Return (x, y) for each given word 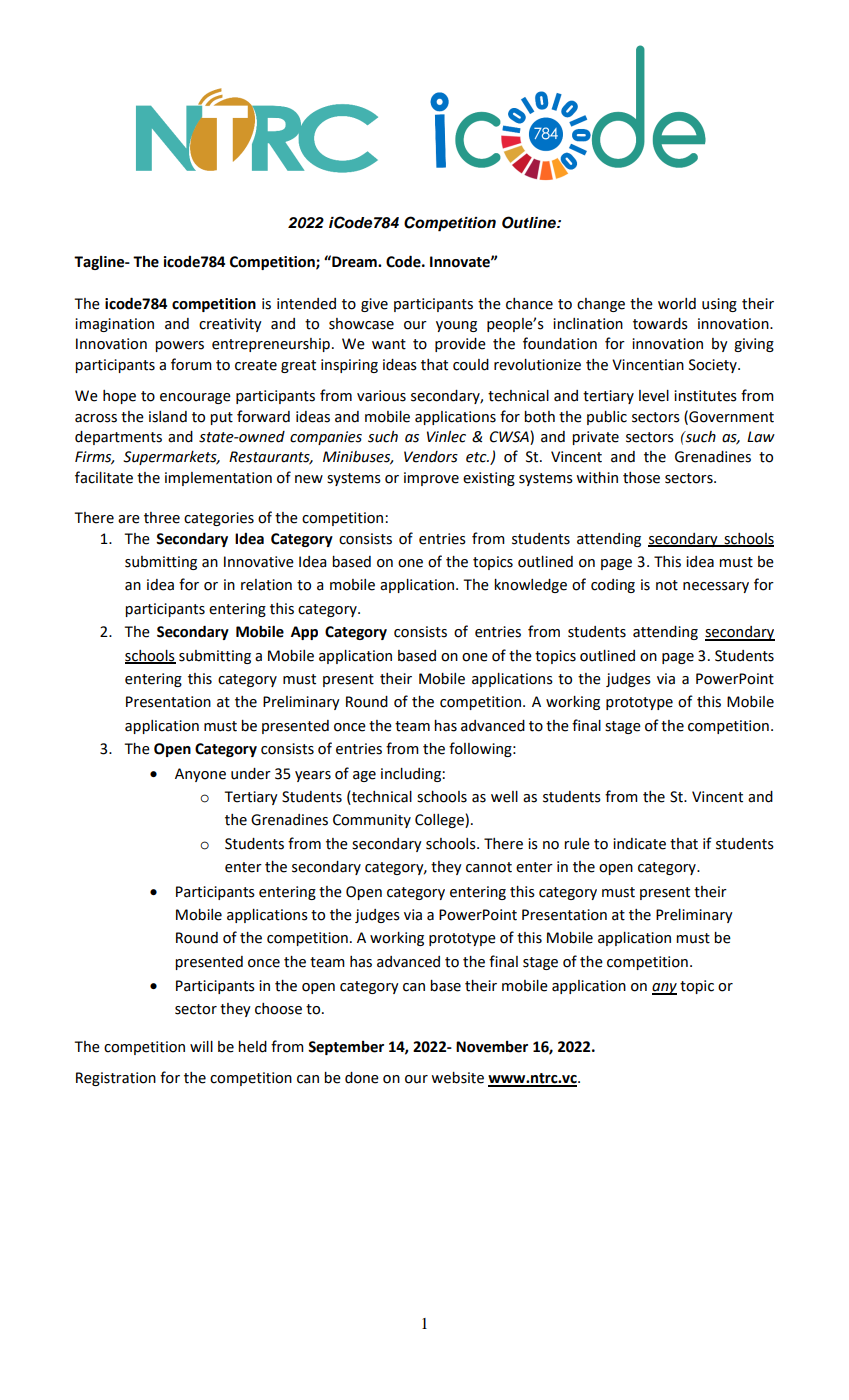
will (201, 1046)
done (362, 1078)
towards (660, 324)
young (456, 326)
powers (179, 346)
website (457, 1078)
